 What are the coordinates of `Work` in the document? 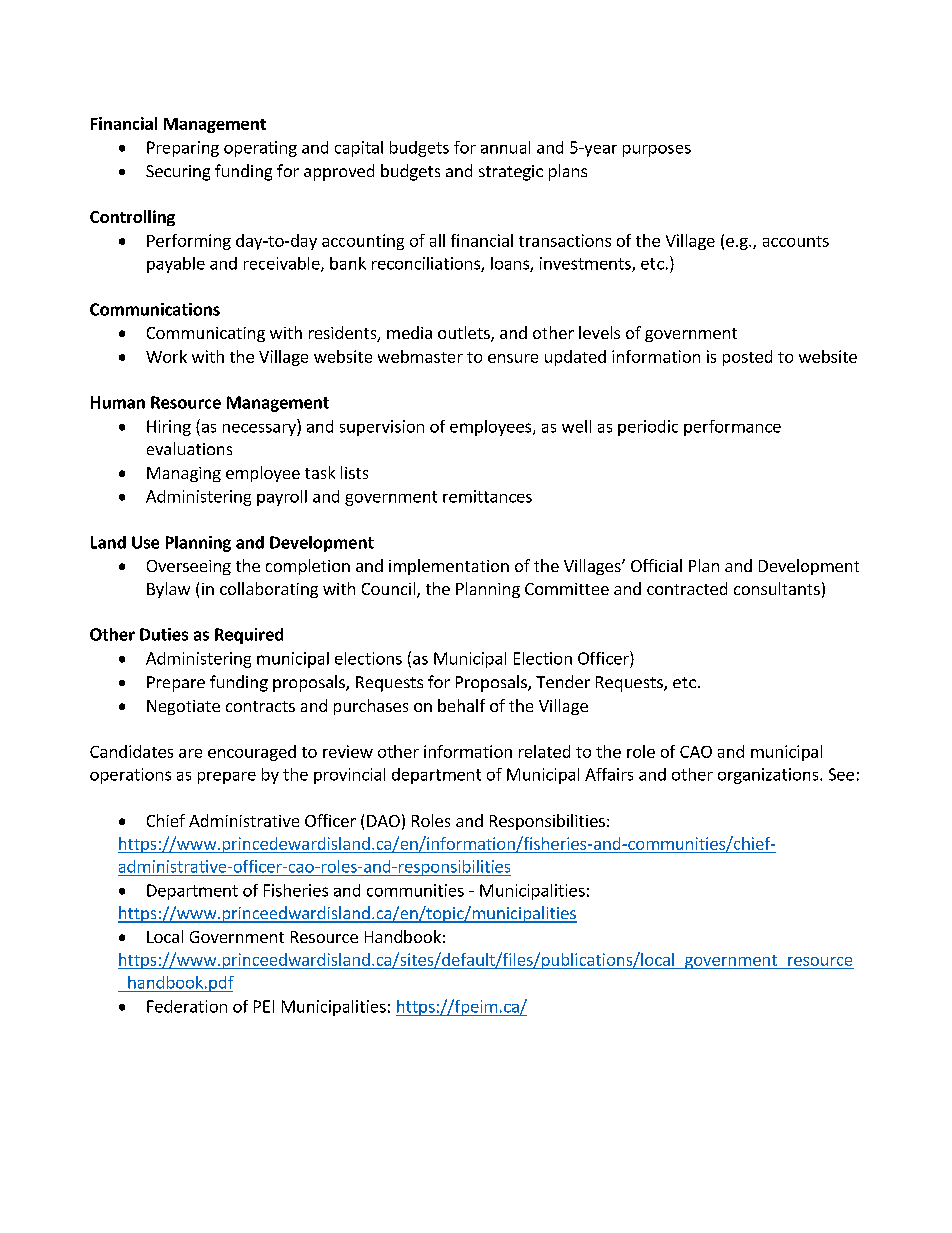 It's located at (166, 356).
